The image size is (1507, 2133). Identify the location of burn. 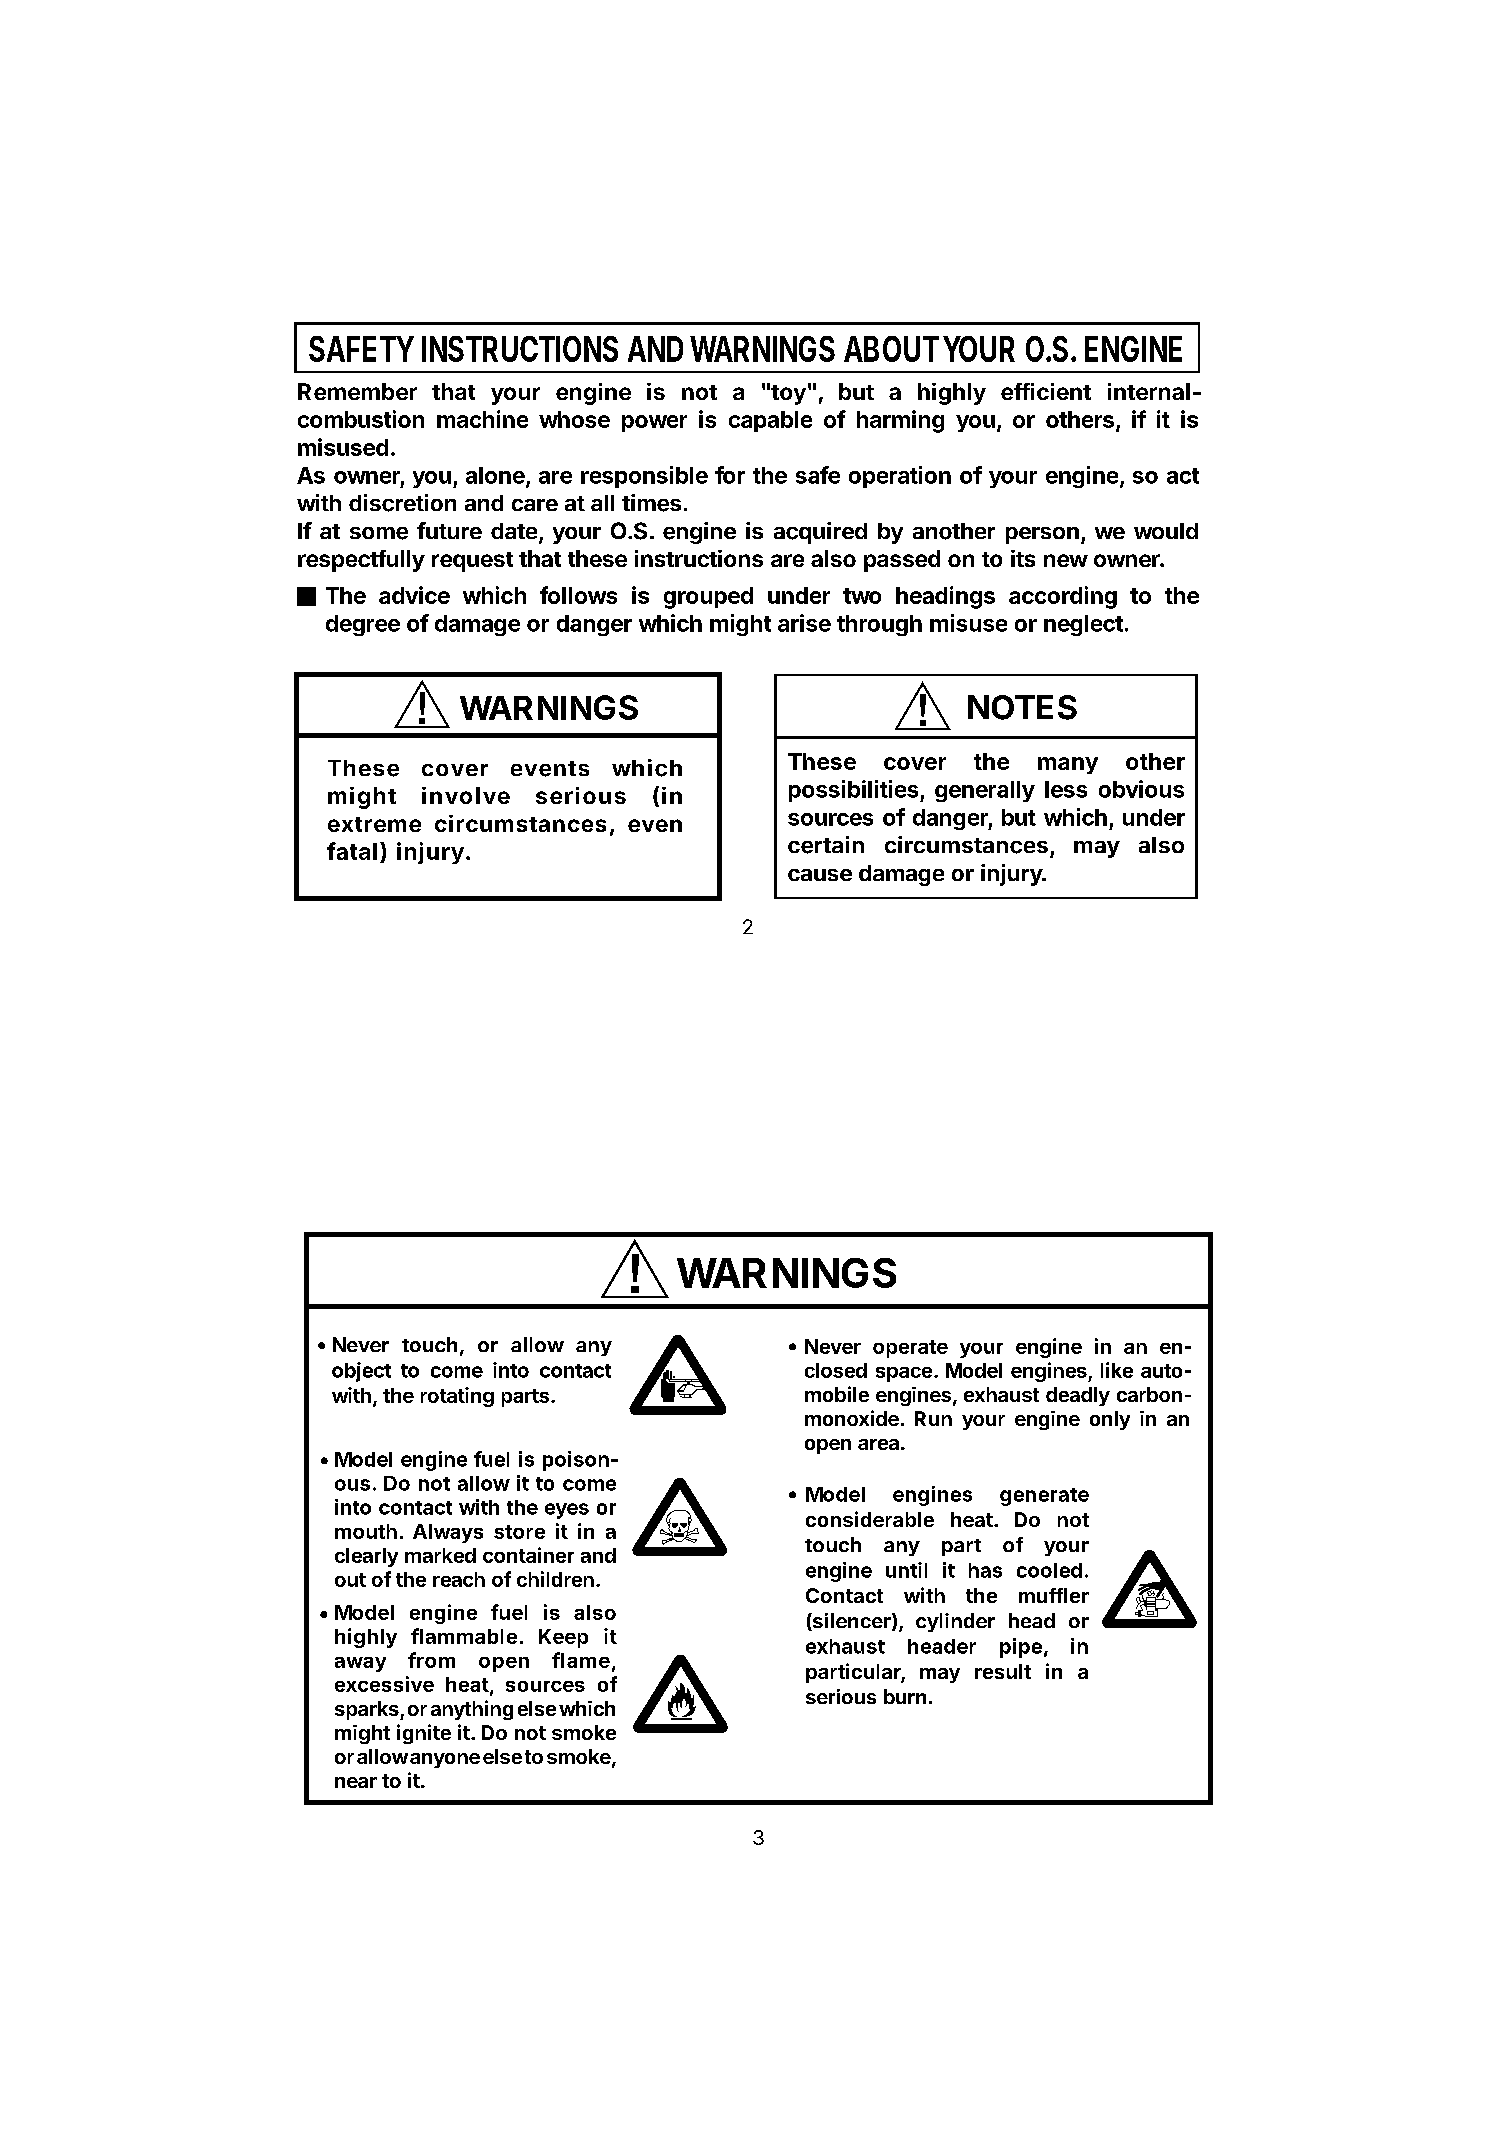
(905, 1696).
